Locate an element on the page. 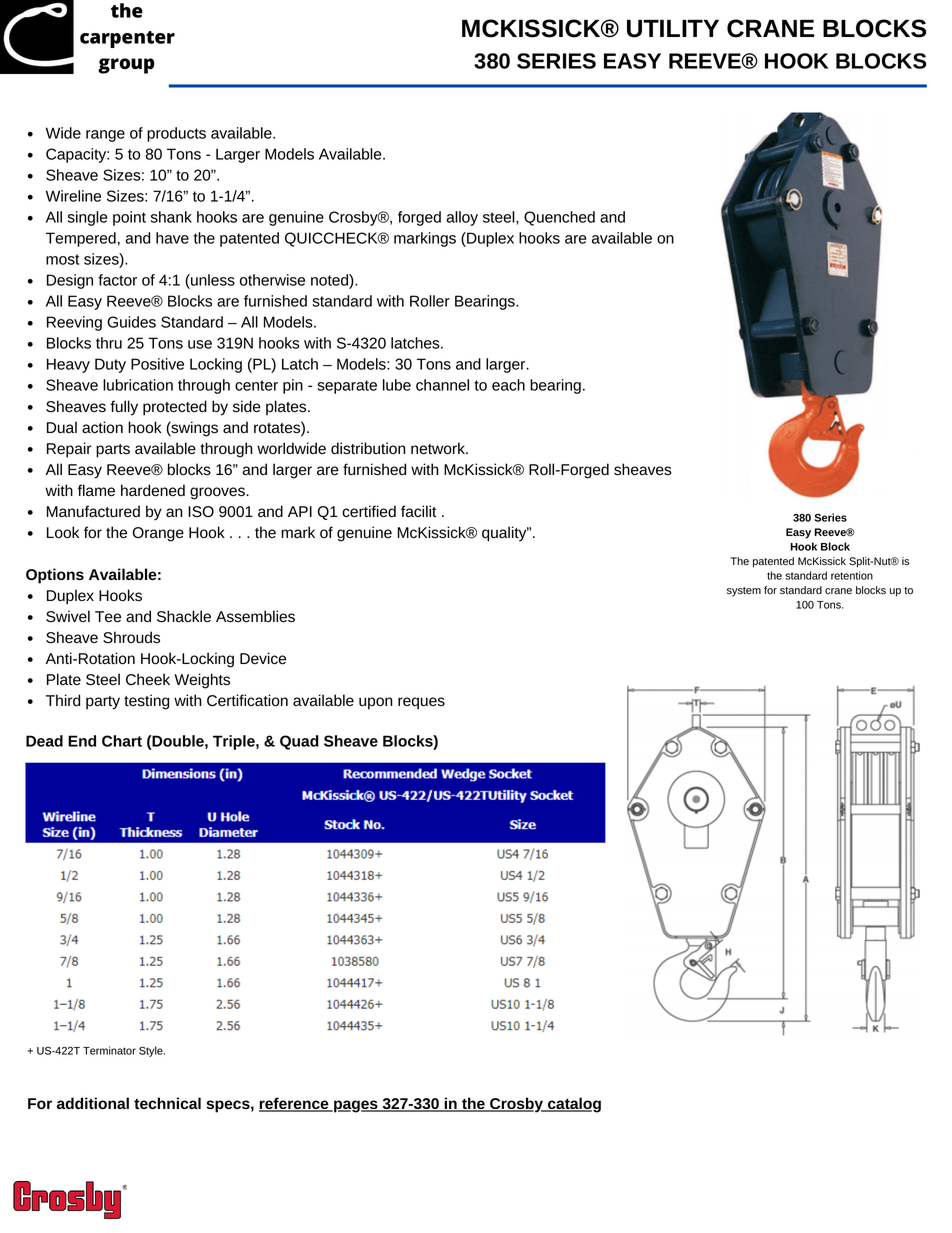  UTILITY is located at coordinates (673, 28).
